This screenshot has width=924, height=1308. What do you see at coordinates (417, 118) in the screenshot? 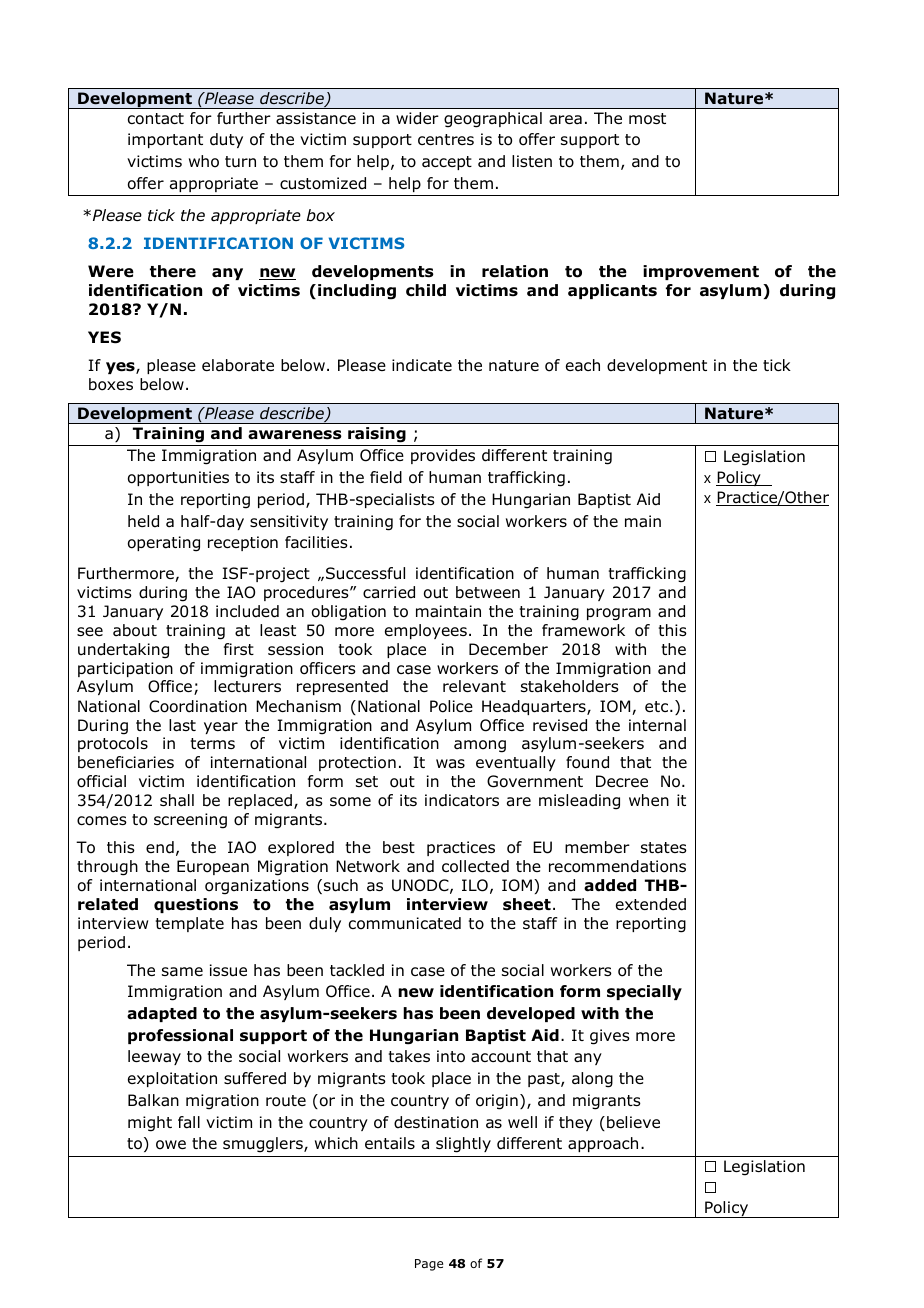
I see `wider` at bounding box center [417, 118].
